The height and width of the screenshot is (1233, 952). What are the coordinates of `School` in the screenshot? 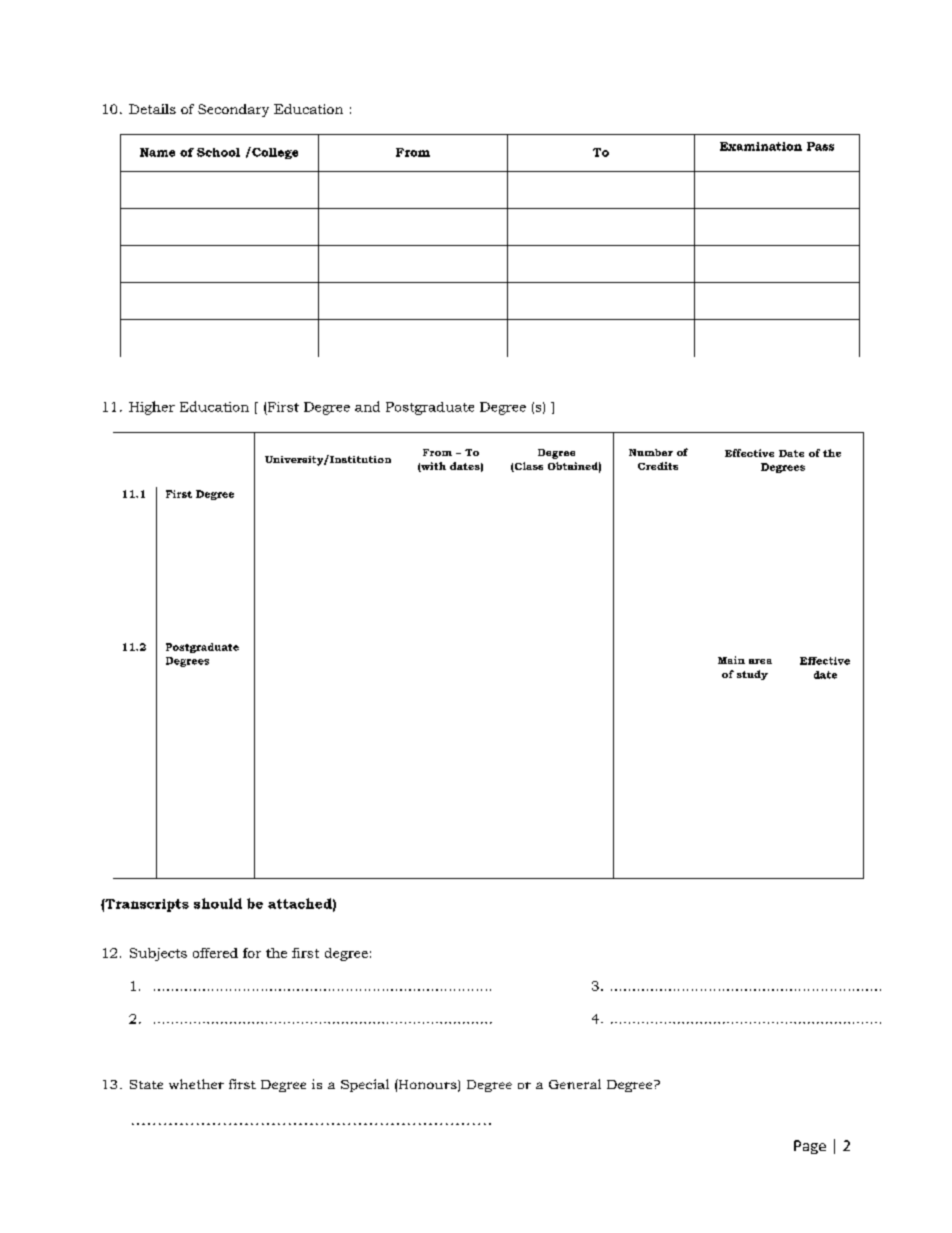 It's located at (218, 152).
